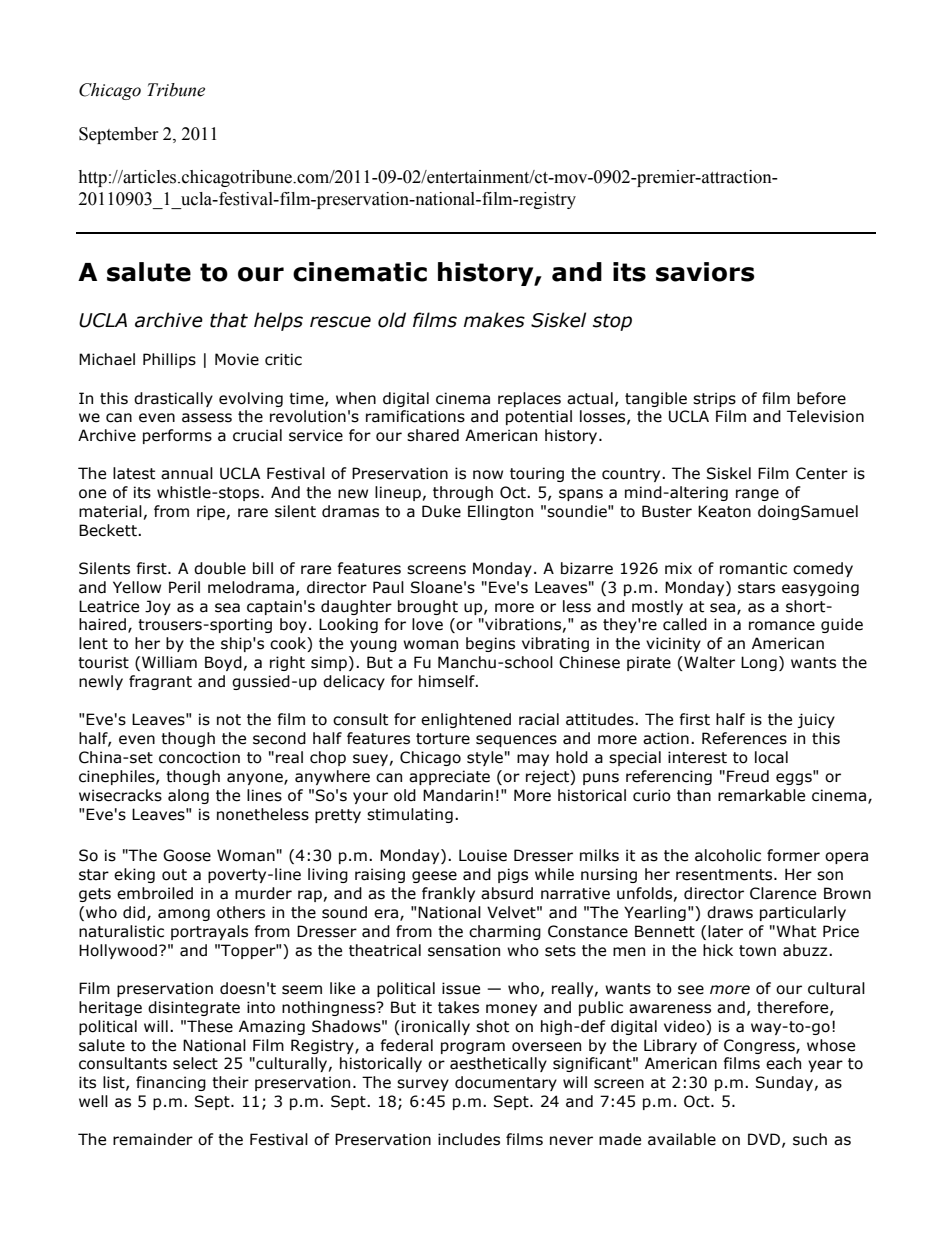 The width and height of the image is (952, 1233). Describe the element at coordinates (153, 1139) in the image. I see `remainder` at that location.
